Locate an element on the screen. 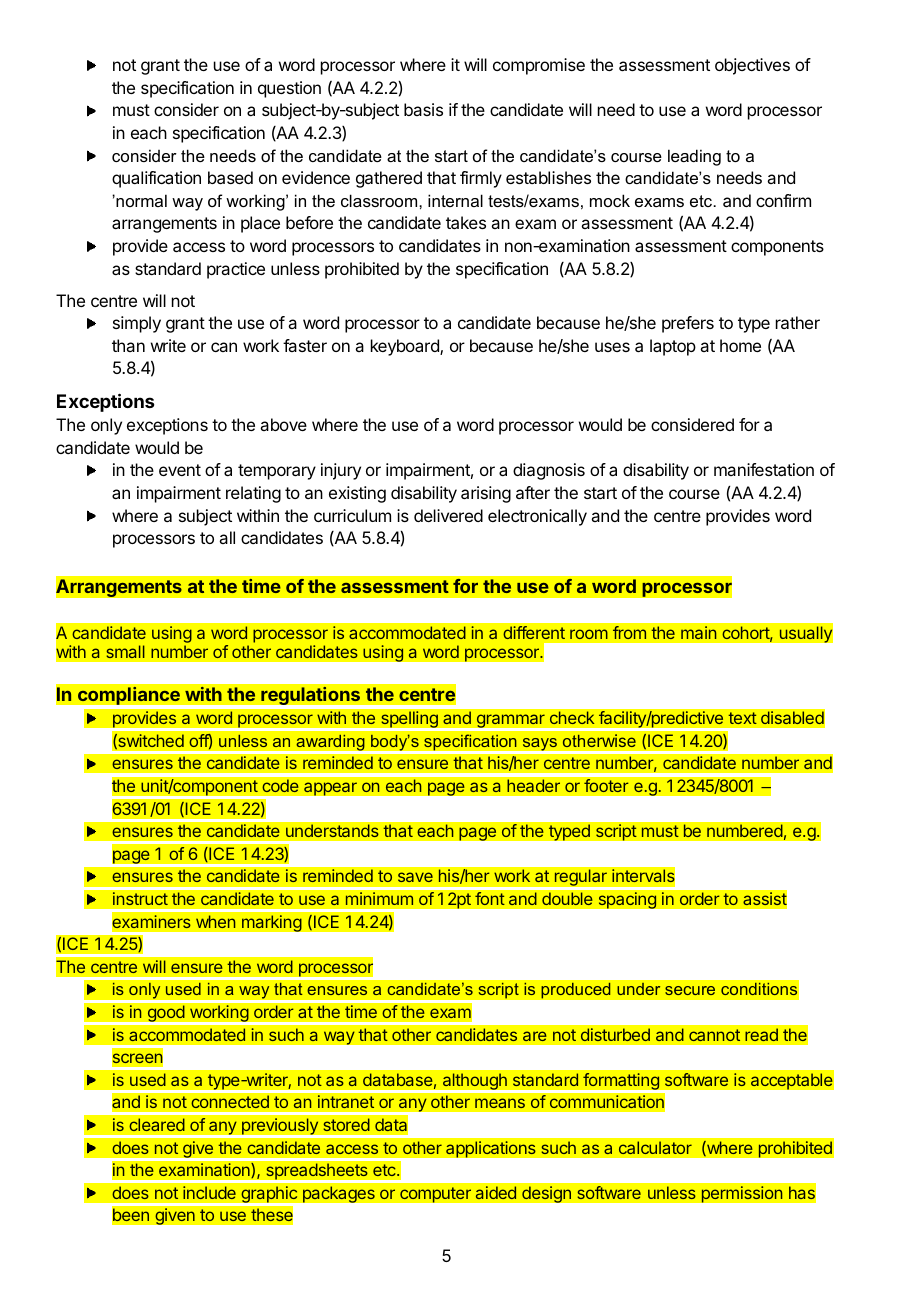 This screenshot has width=924, height=1308. include is located at coordinates (209, 1193).
